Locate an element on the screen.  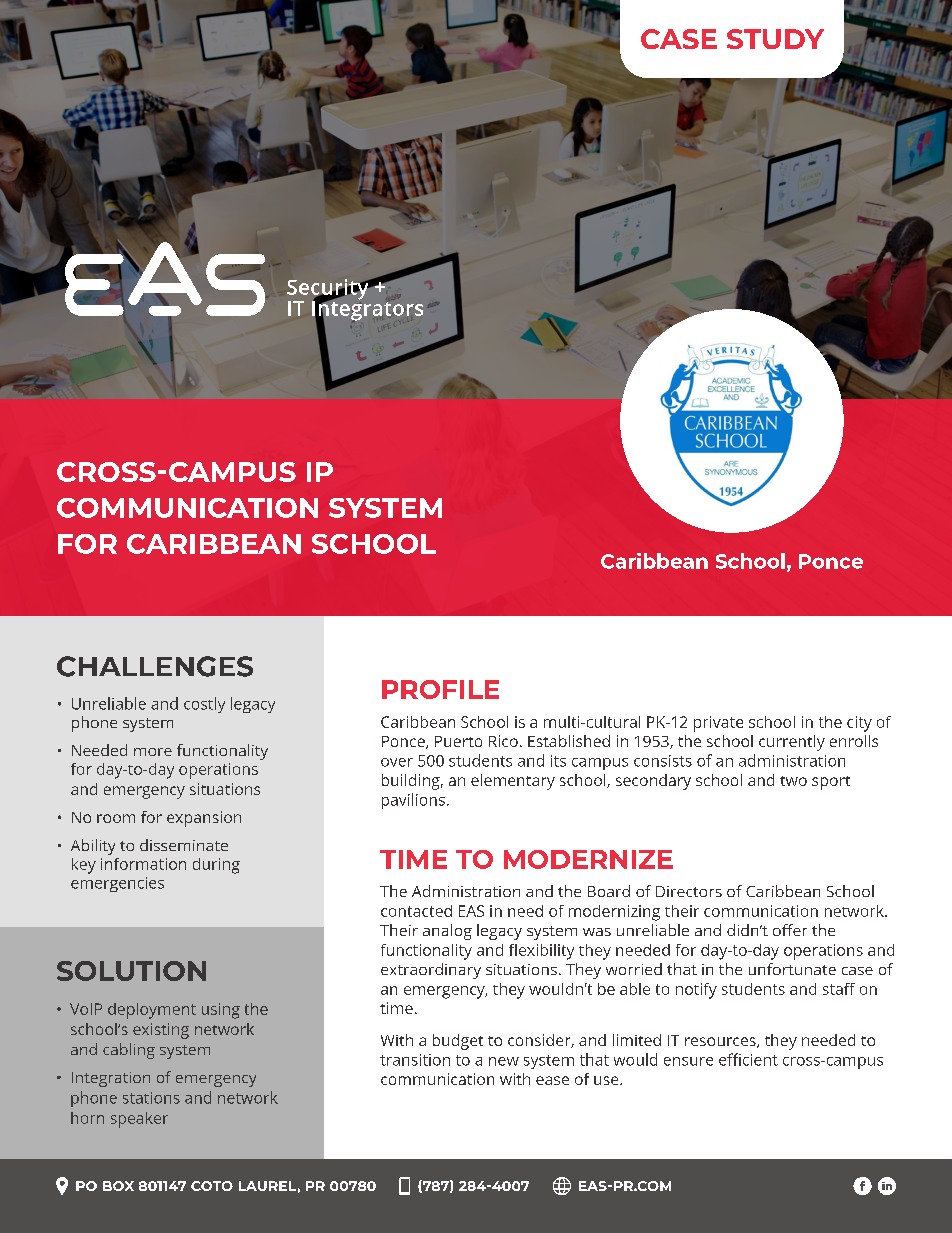
STUDY is located at coordinates (775, 39).
